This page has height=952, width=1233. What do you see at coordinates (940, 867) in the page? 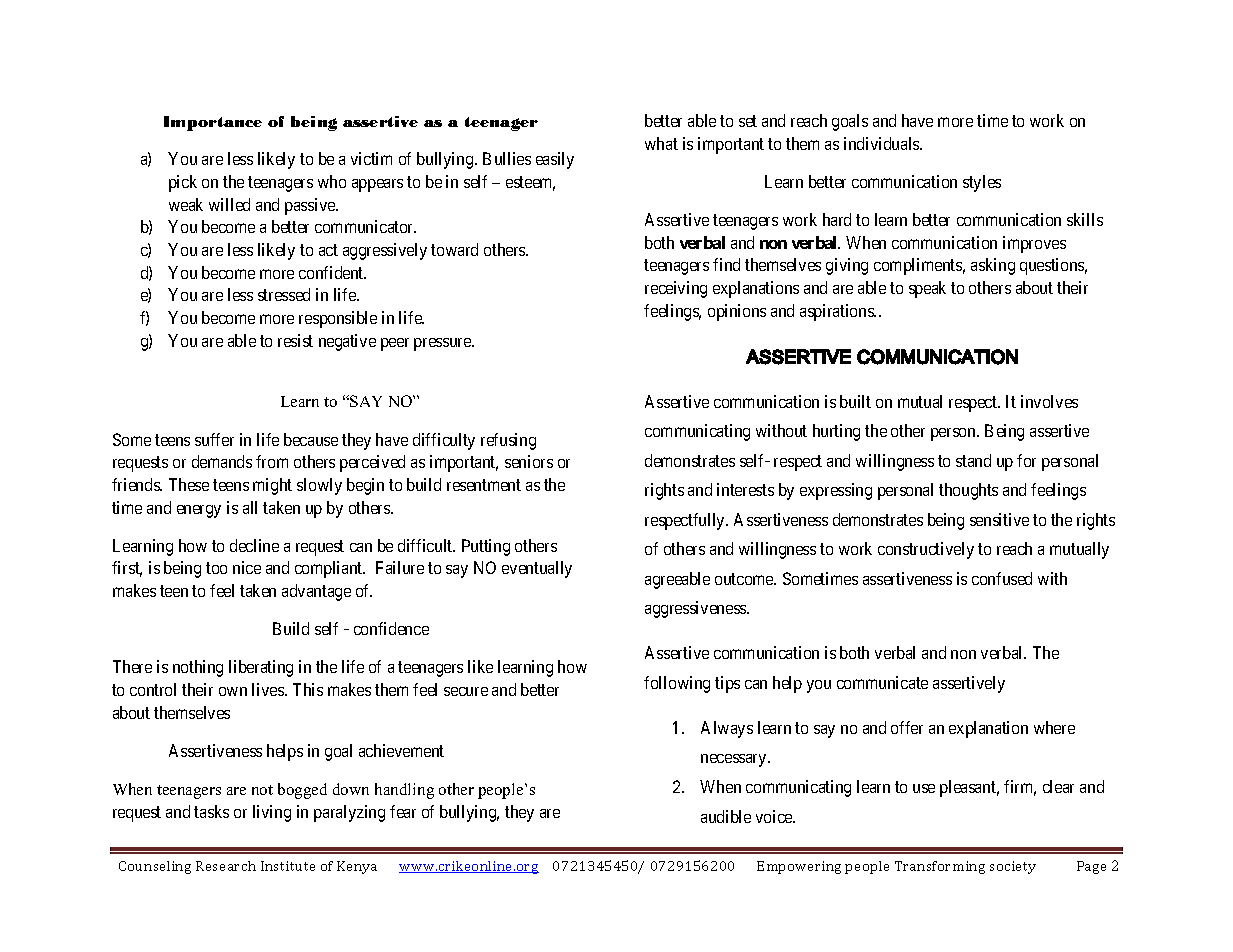
I see `Transforming` at bounding box center [940, 867].
